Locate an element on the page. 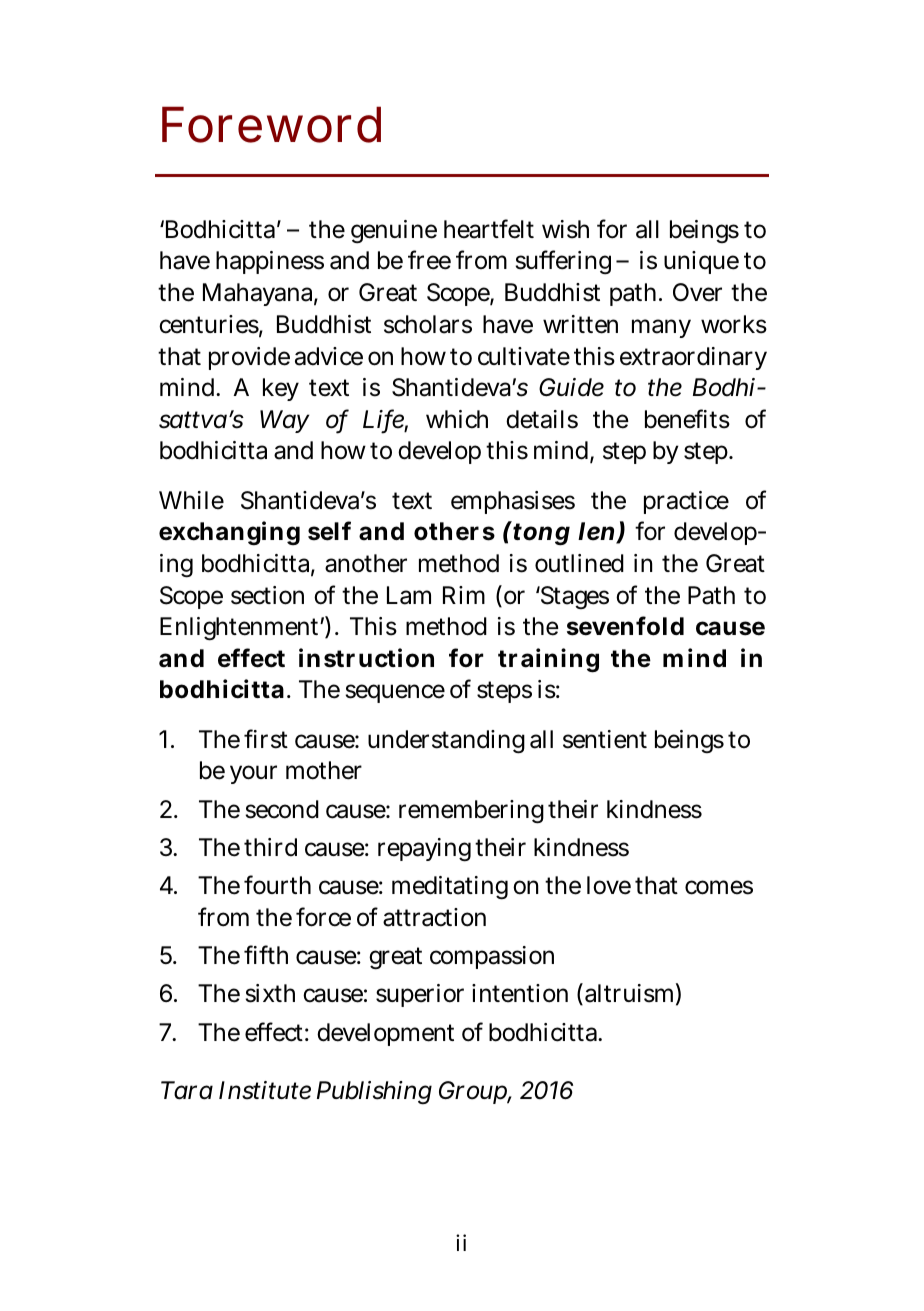  Institute is located at coordinates (265, 1090).
